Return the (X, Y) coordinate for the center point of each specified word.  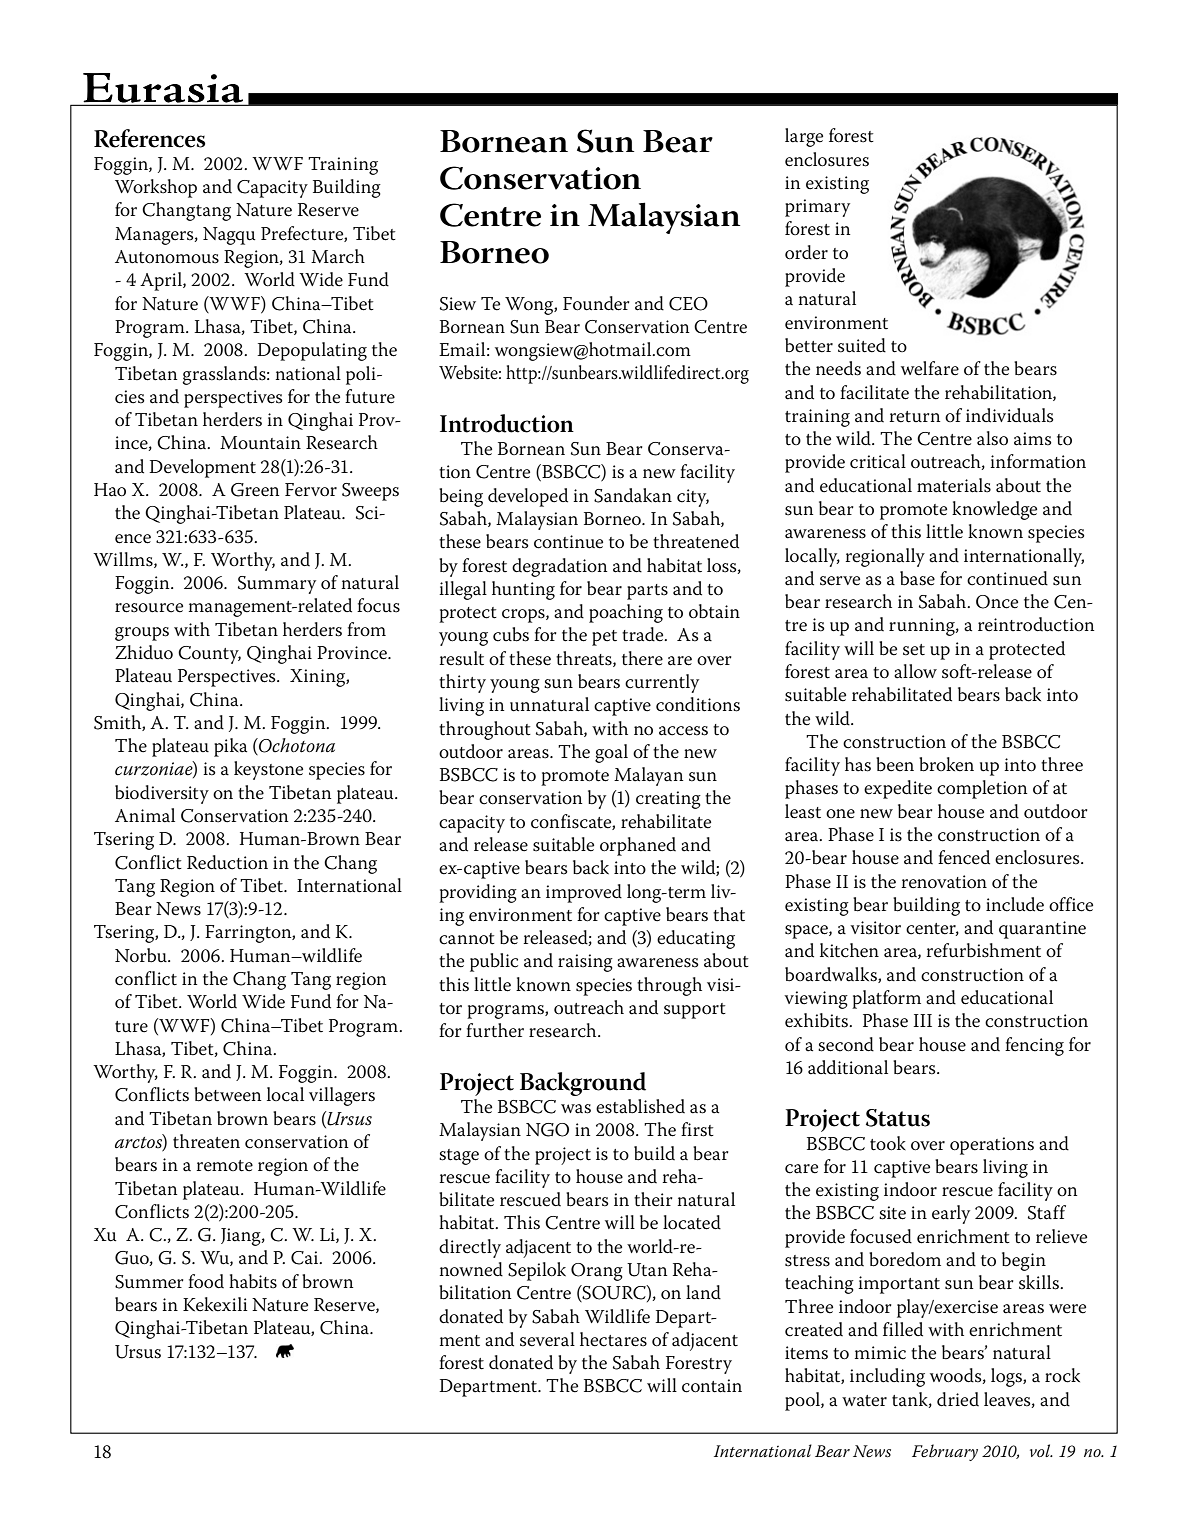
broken (946, 764)
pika (230, 747)
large (804, 137)
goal (611, 753)
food (206, 1281)
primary (817, 208)
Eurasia (163, 89)
